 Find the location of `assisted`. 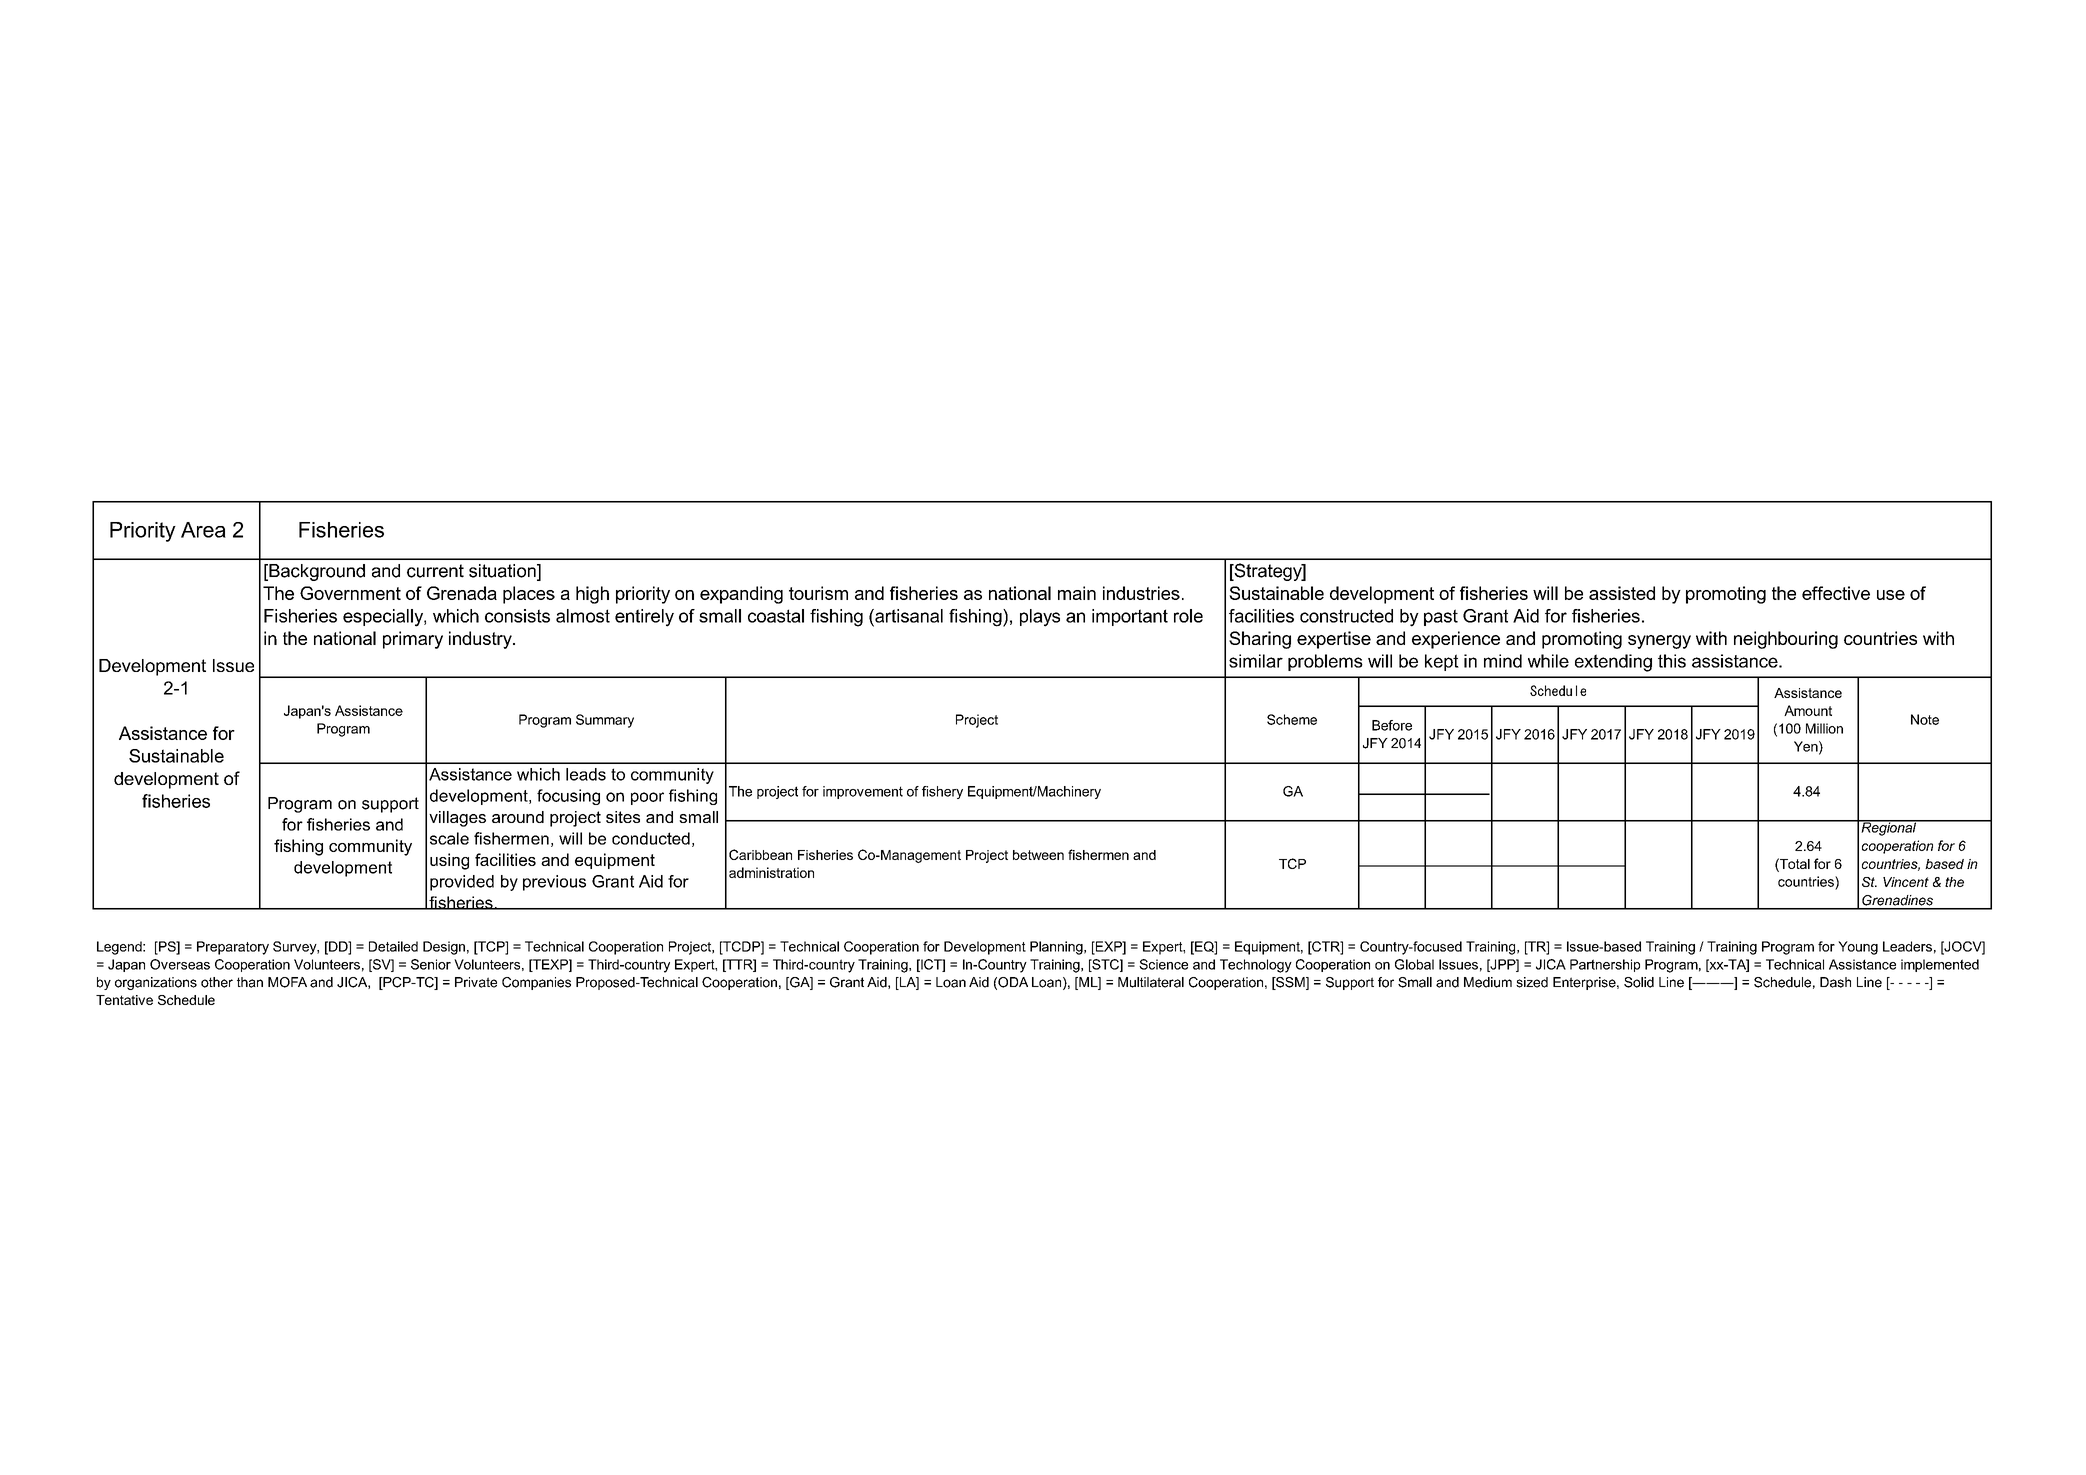

assisted is located at coordinates (1622, 593).
